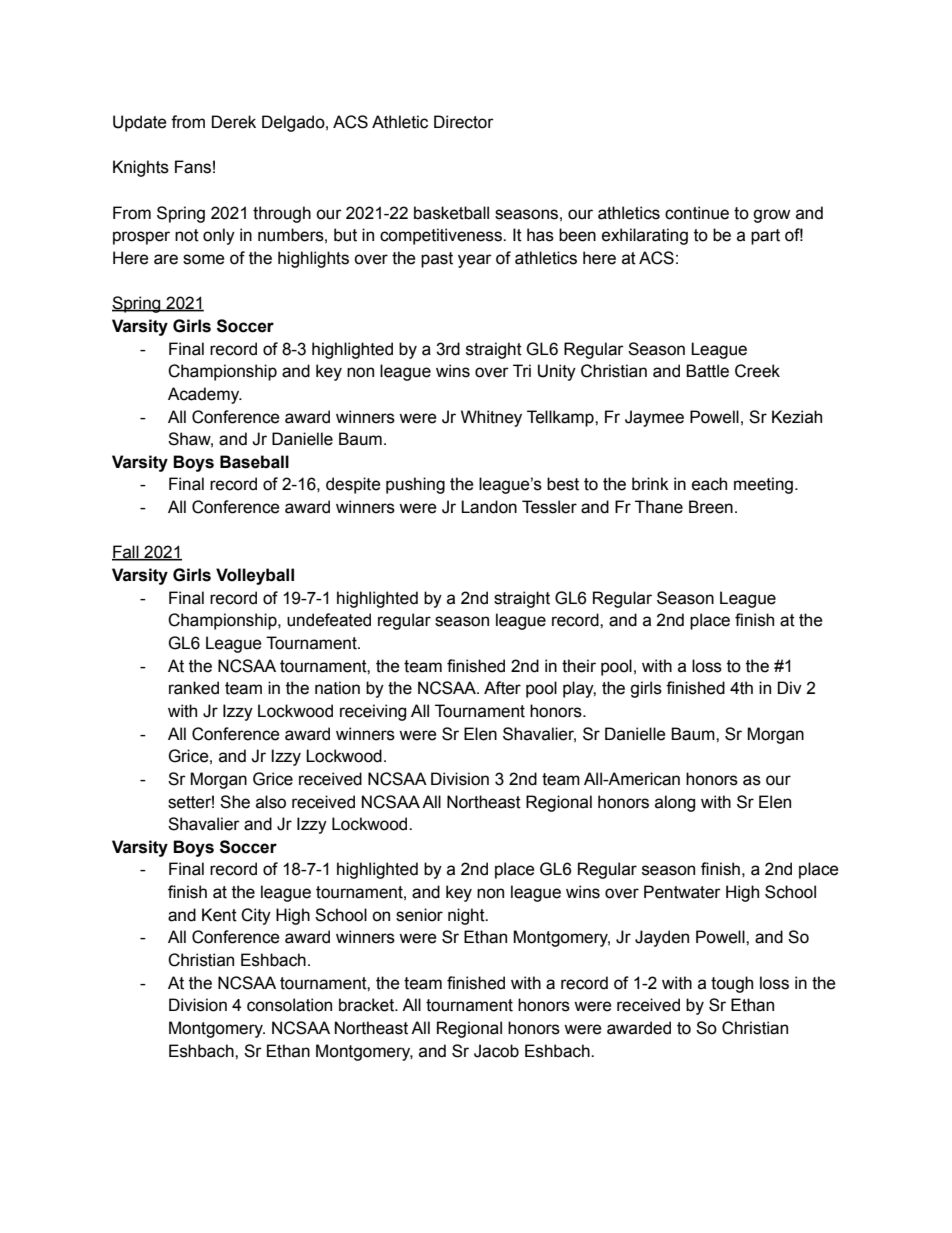 The width and height of the screenshot is (952, 1233). What do you see at coordinates (234, 122) in the screenshot?
I see `Derek` at bounding box center [234, 122].
